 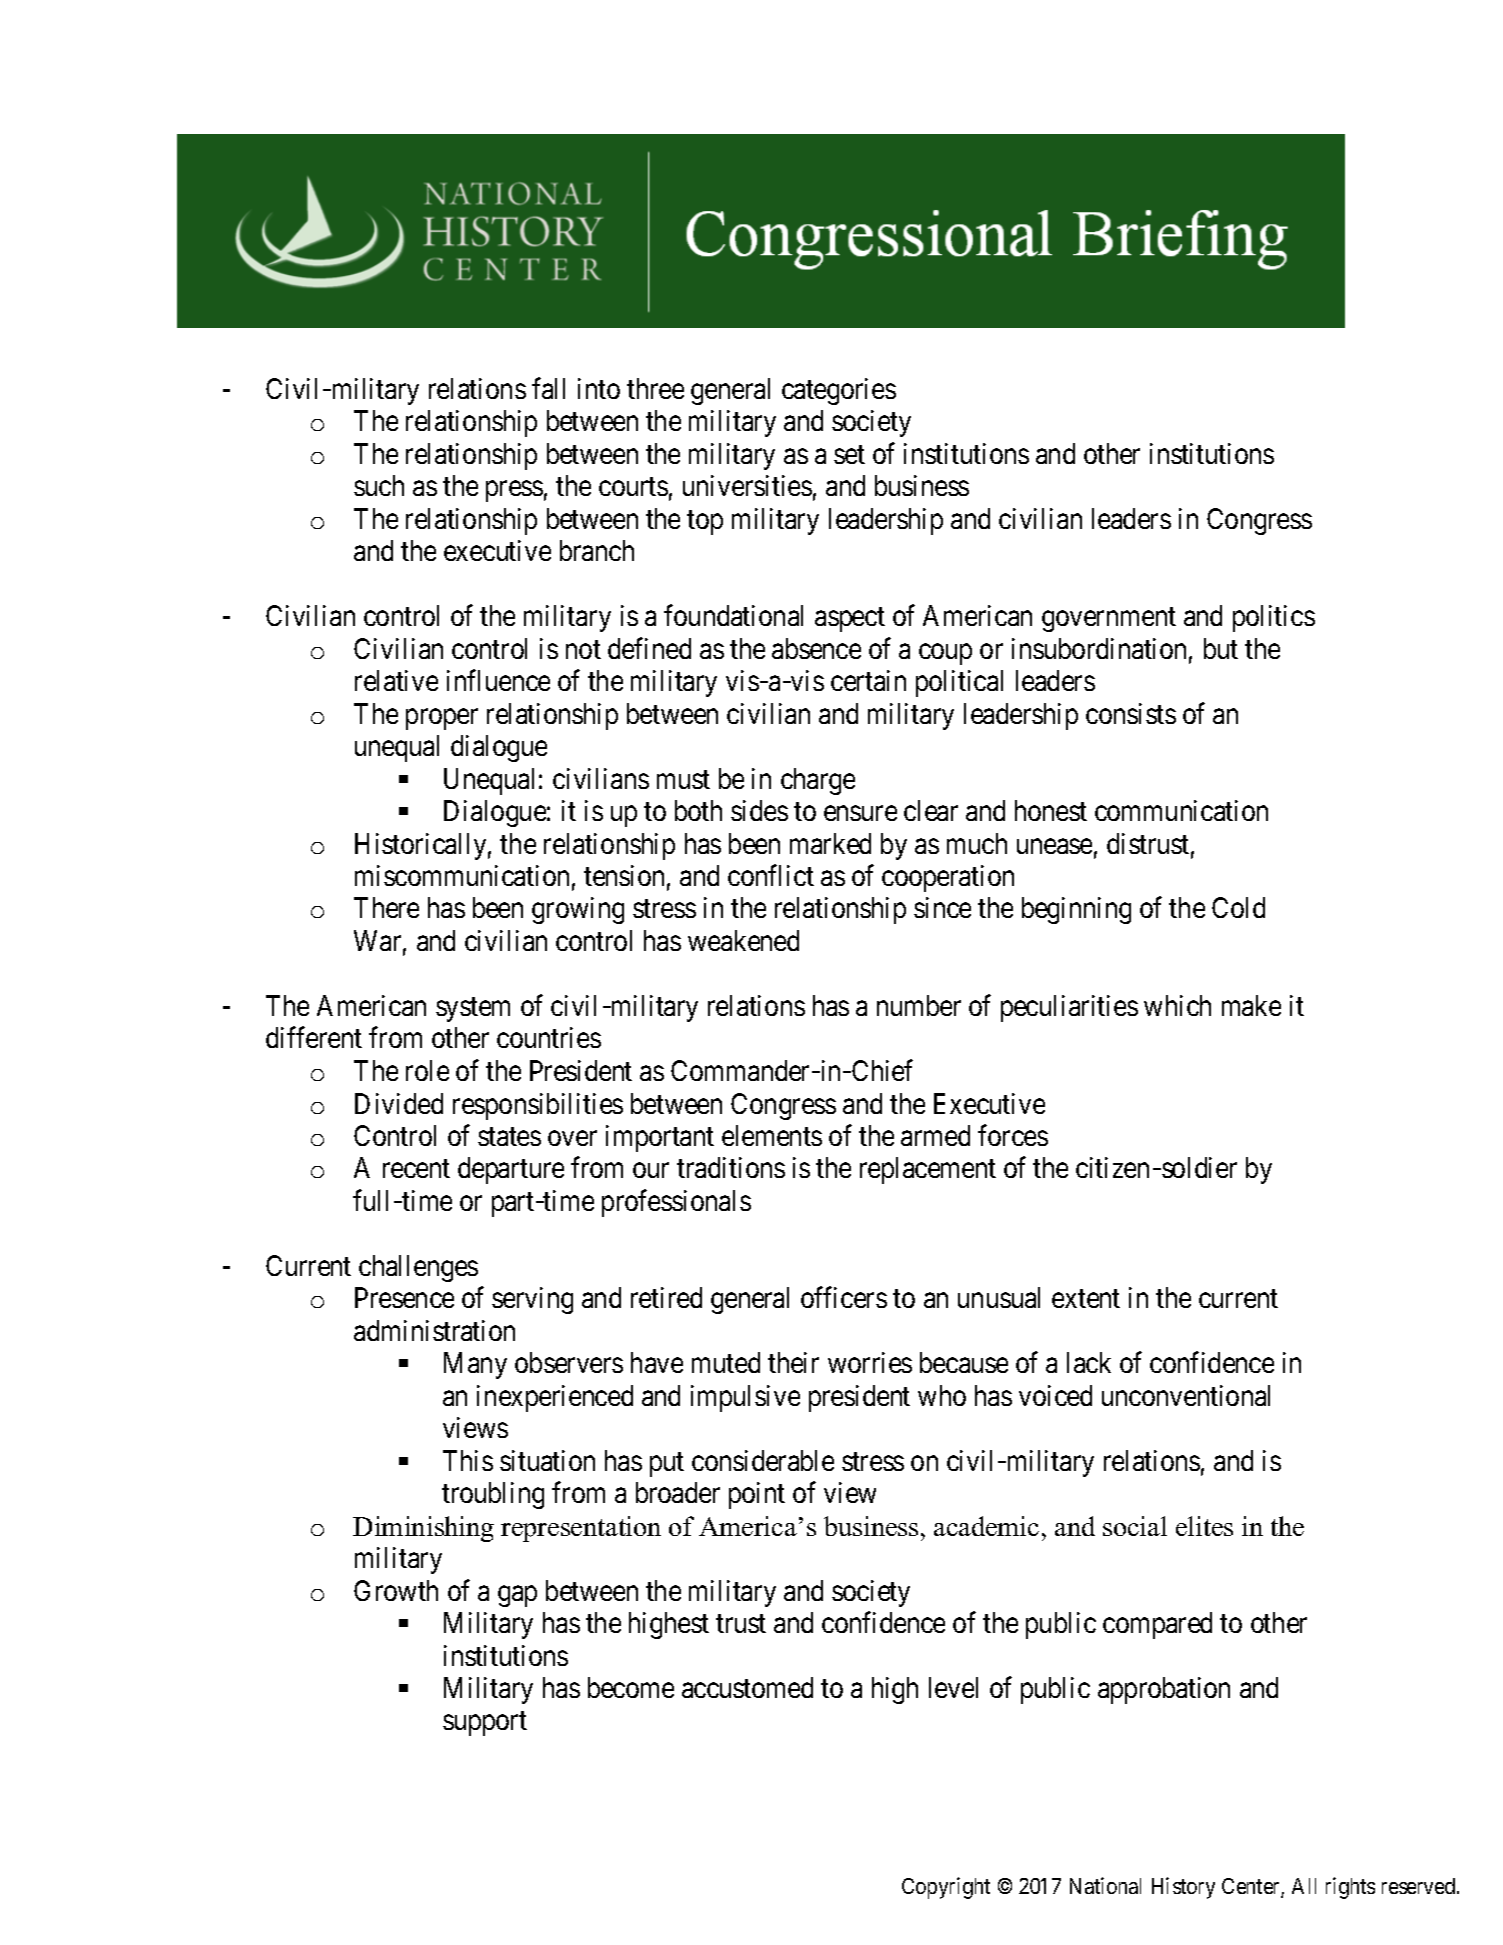 I want to click on since, so click(x=942, y=907).
